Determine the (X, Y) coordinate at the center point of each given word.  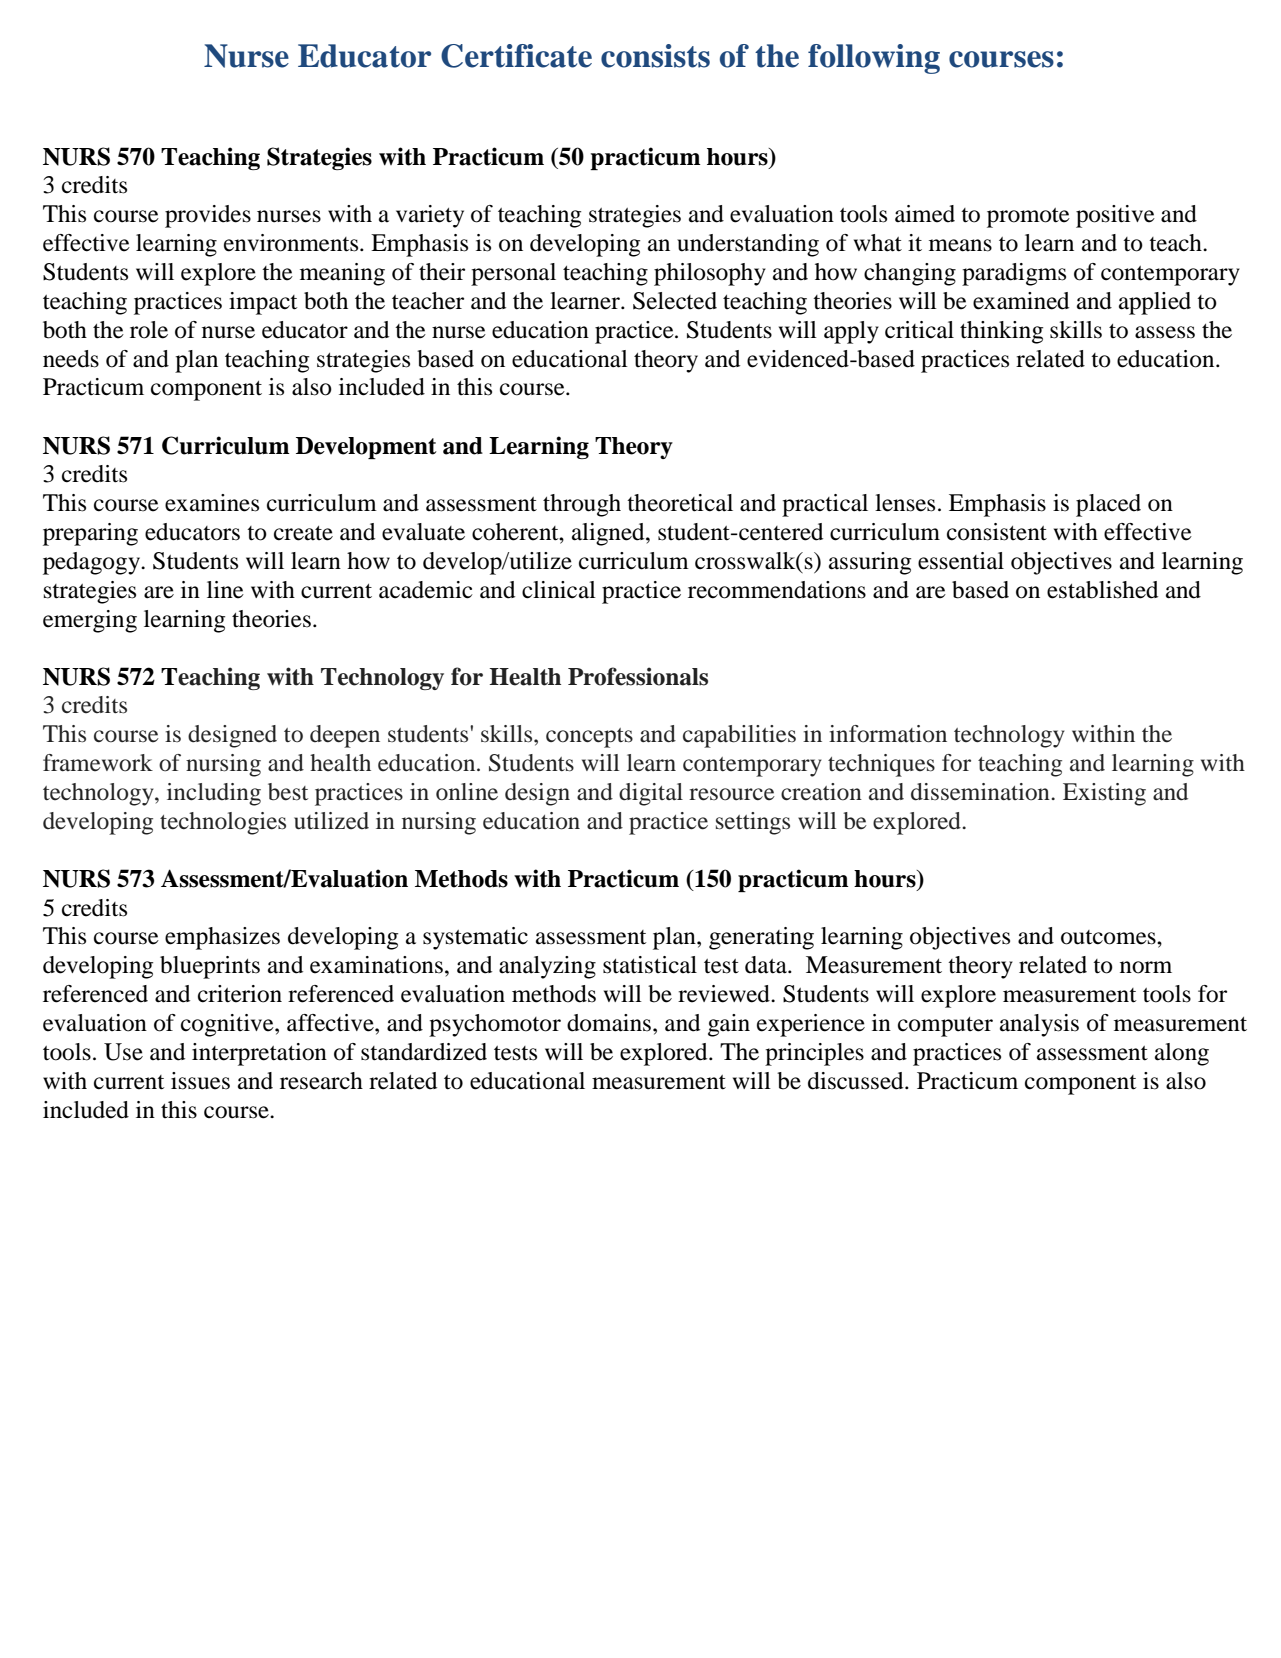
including (214, 794)
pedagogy (92, 563)
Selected (675, 301)
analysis (1039, 1025)
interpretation (259, 1054)
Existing (1104, 794)
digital (651, 794)
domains (609, 1023)
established (1102, 590)
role (149, 330)
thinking (1001, 332)
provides (208, 216)
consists (655, 56)
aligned (609, 534)
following (874, 59)
